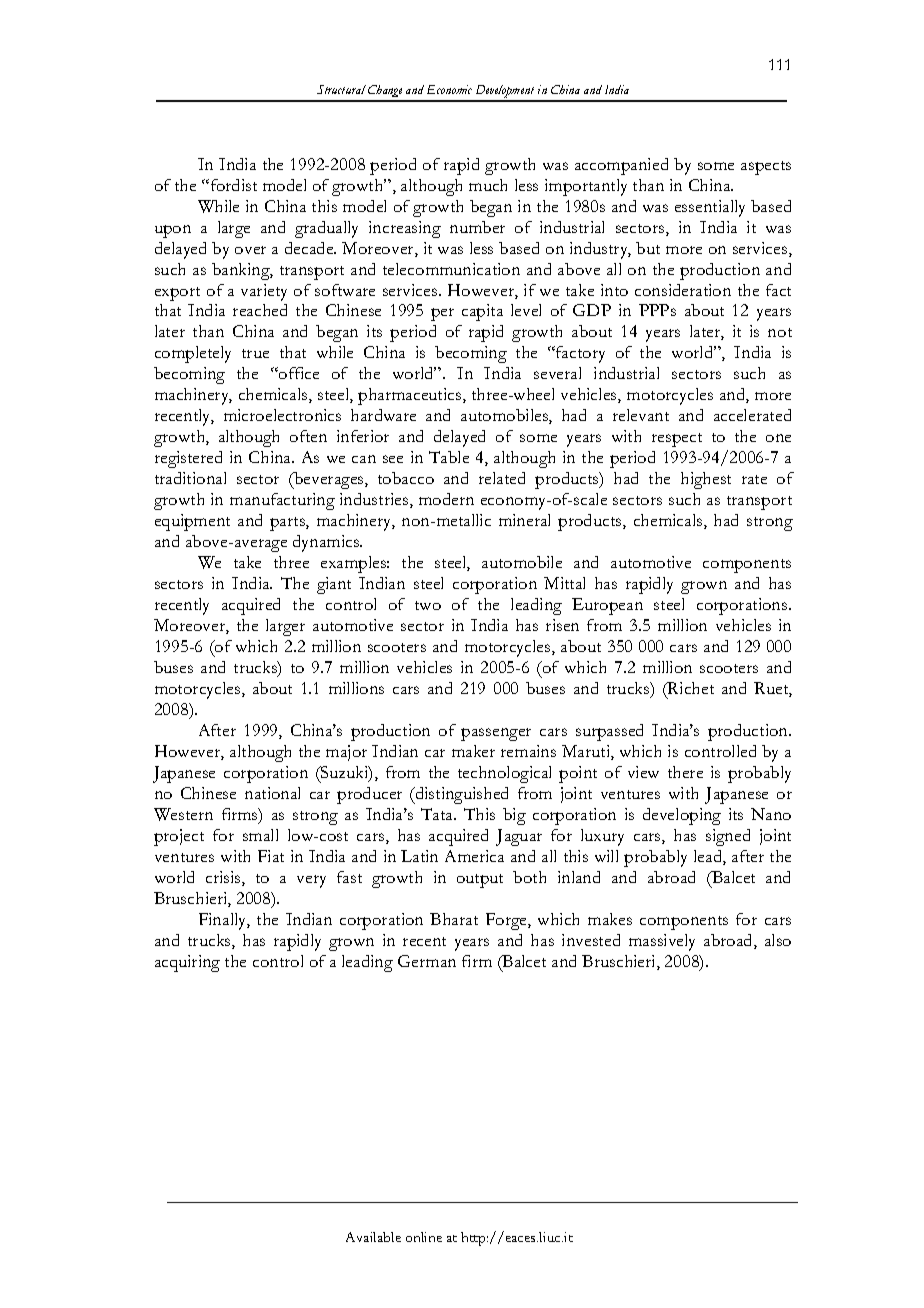 This screenshot has height=1308, width=924. Describe the element at coordinates (766, 168) in the screenshot. I see `aspects` at that location.
